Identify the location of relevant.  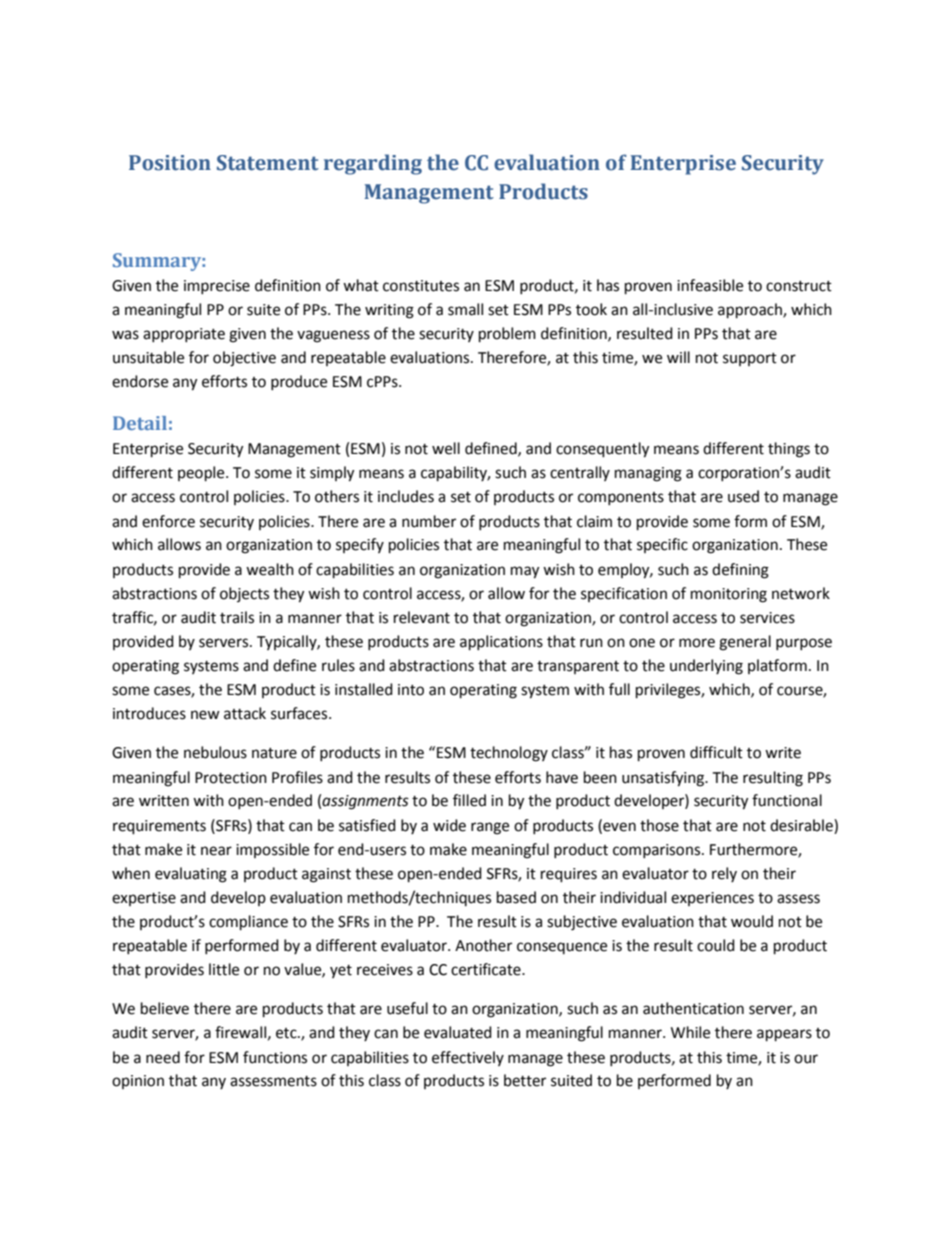
(422, 617).
